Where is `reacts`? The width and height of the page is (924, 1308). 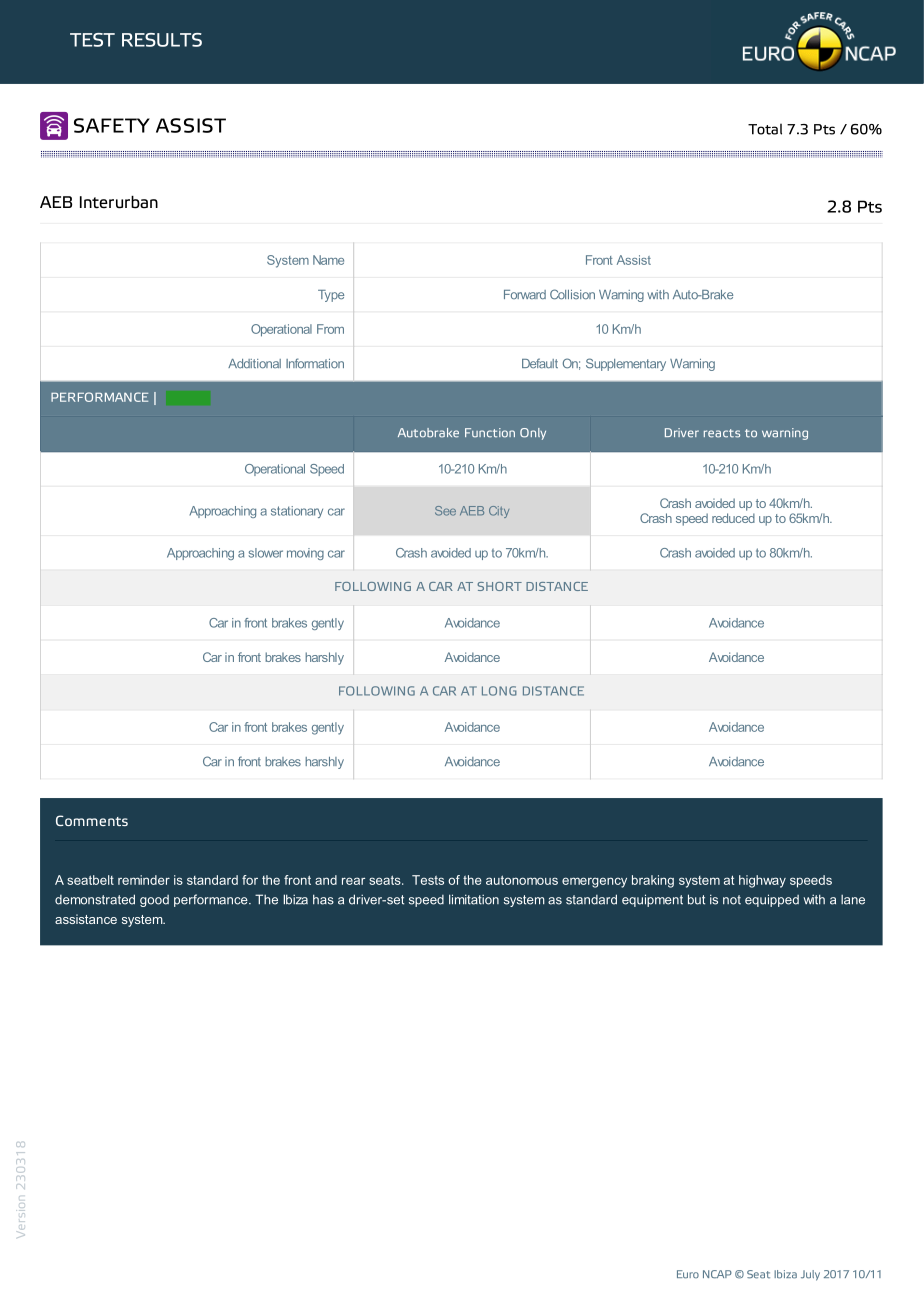 reacts is located at coordinates (722, 433).
